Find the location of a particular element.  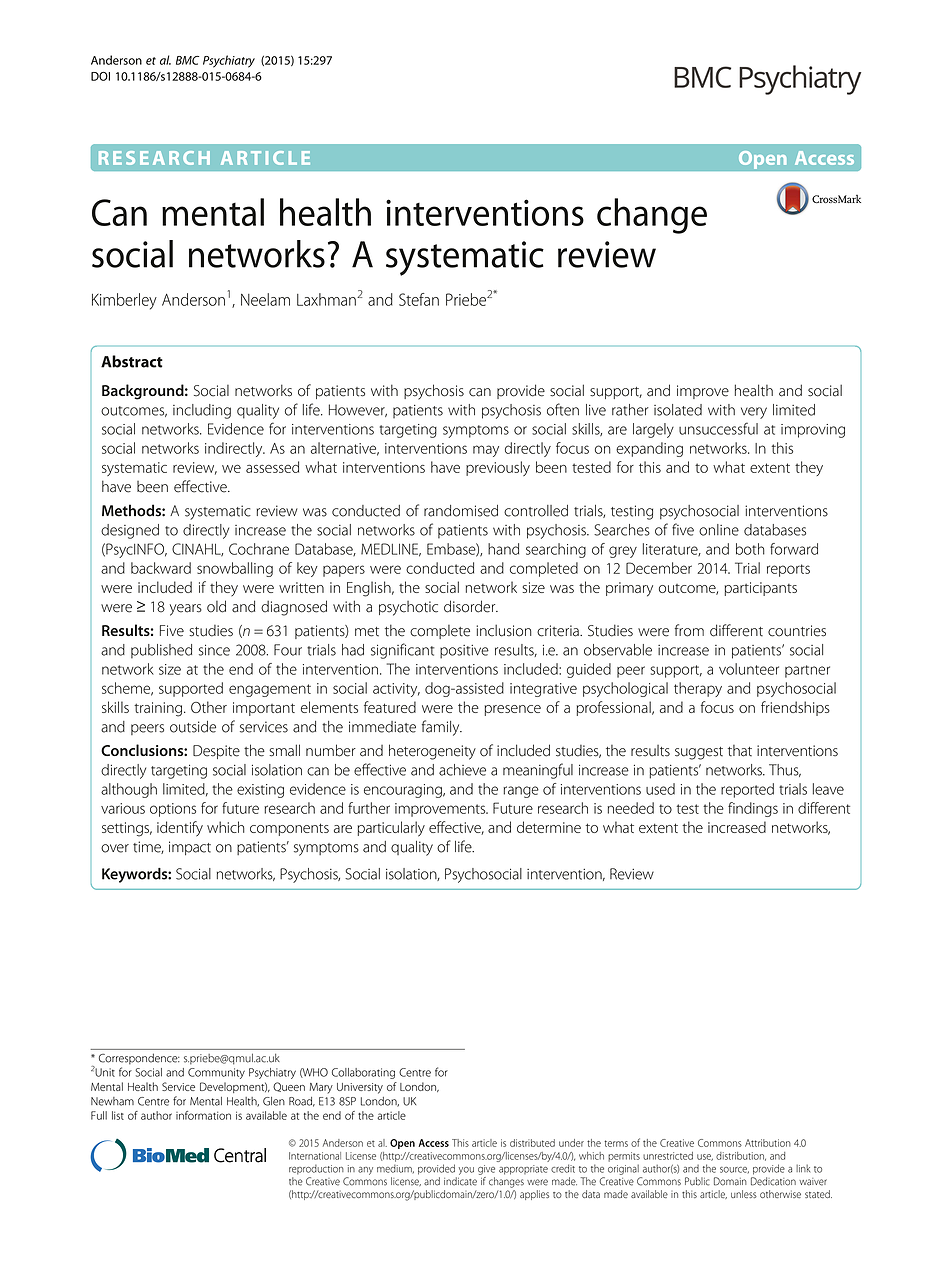

particularly is located at coordinates (391, 829).
